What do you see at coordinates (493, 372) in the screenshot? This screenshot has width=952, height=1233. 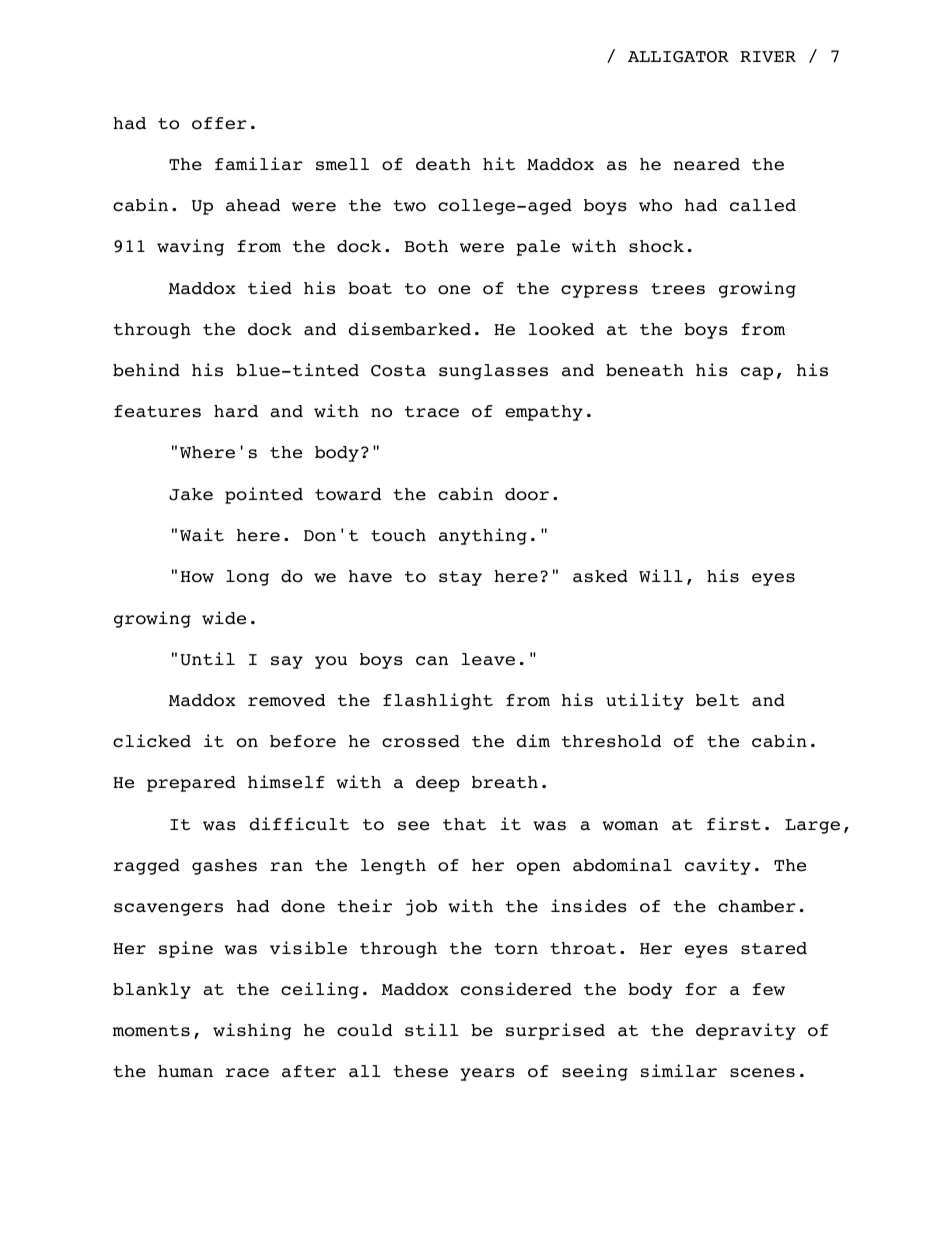 I see `sunglasses` at bounding box center [493, 372].
